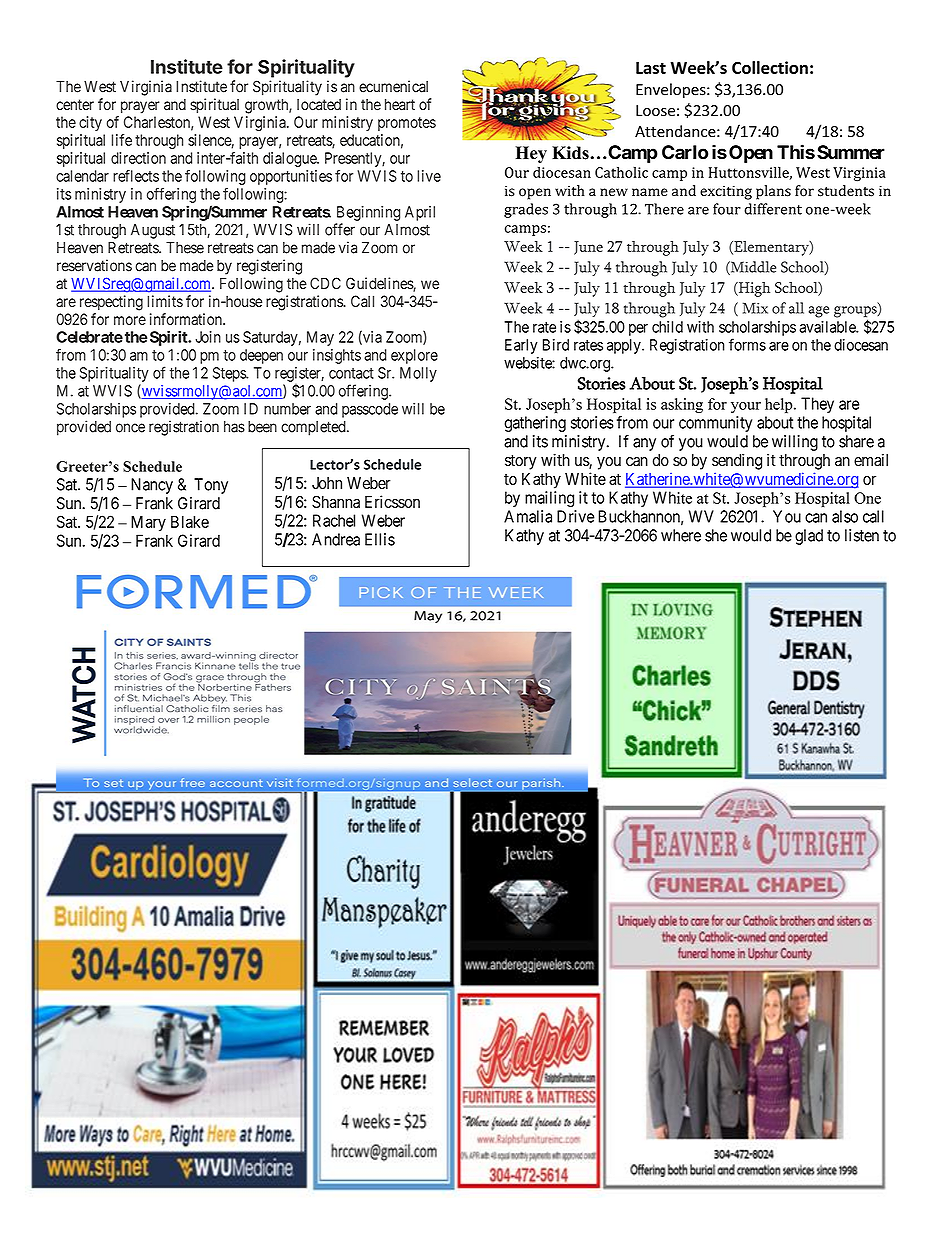 This screenshot has height=1233, width=952. I want to click on glad, so click(809, 537).
